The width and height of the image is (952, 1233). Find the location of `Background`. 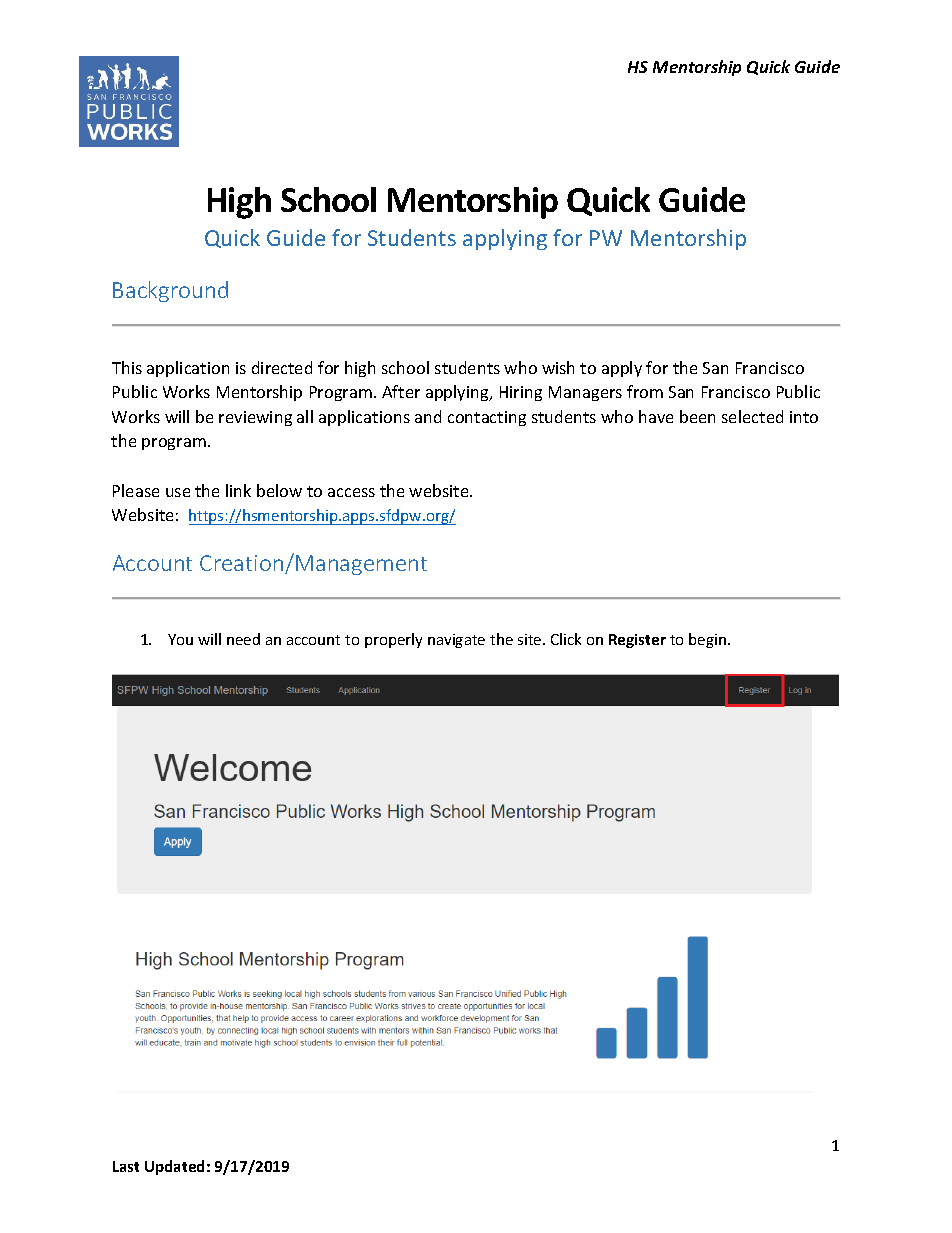

Background is located at coordinates (170, 291).
